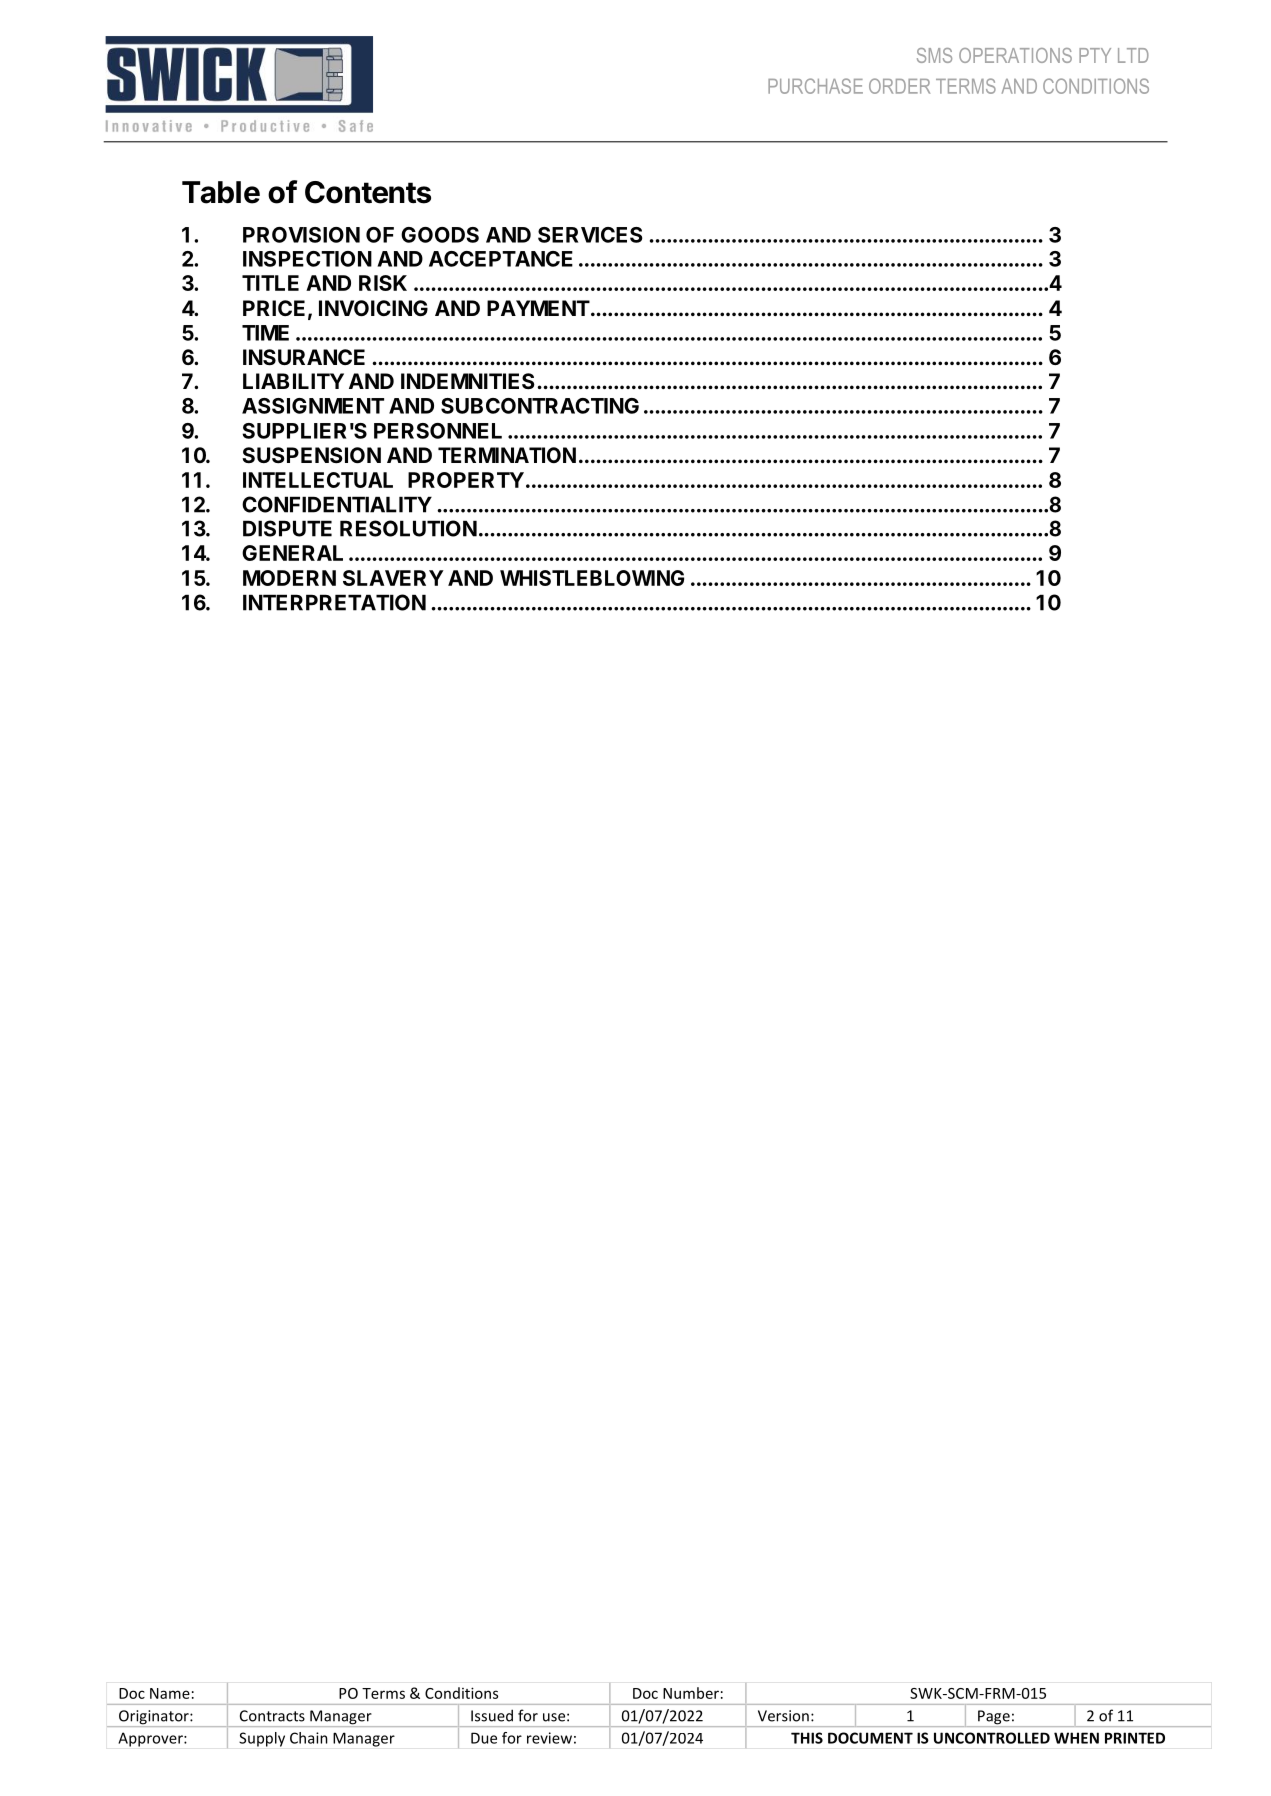 The image size is (1271, 1796). I want to click on Table, so click(221, 192).
